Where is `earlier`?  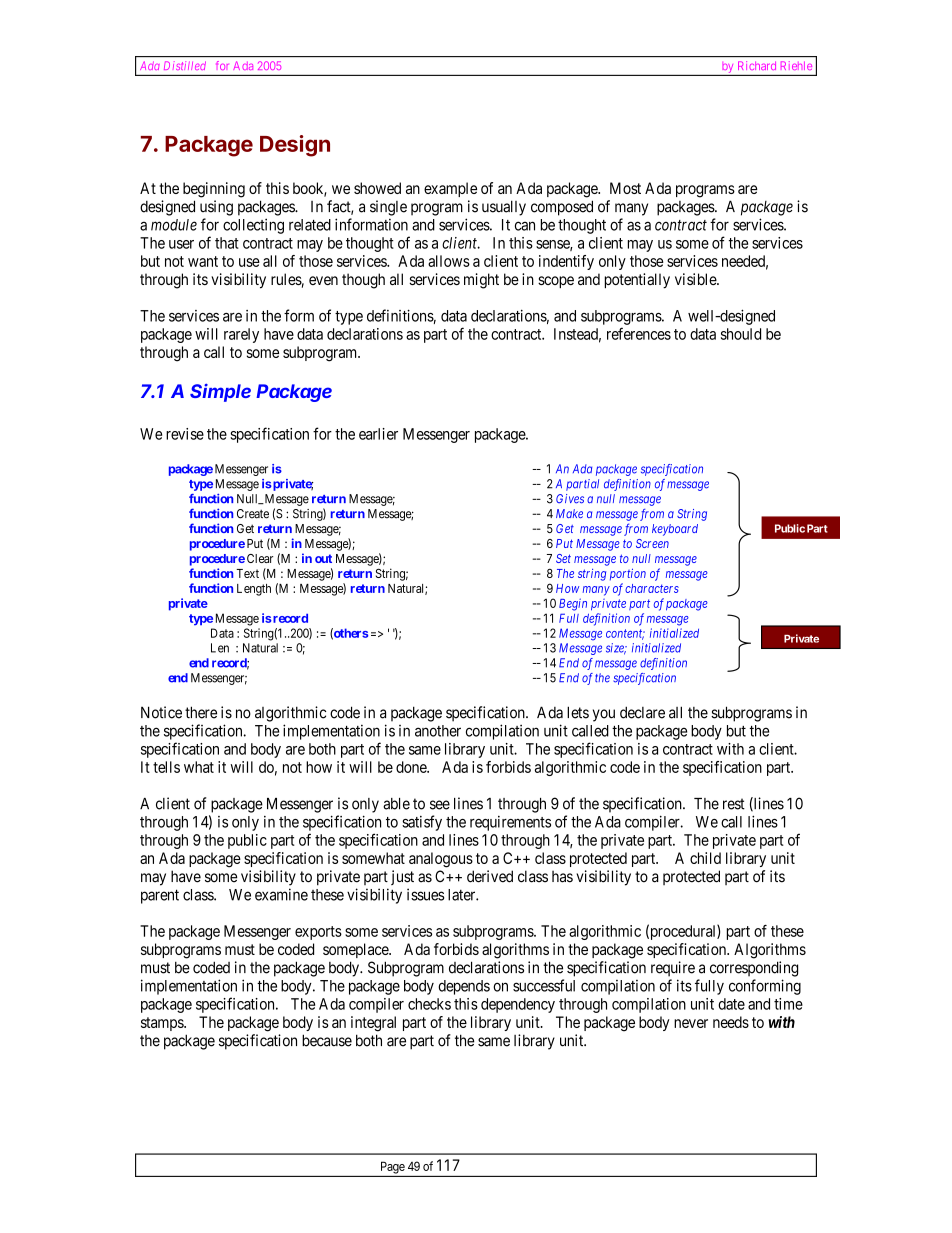 earlier is located at coordinates (378, 434).
